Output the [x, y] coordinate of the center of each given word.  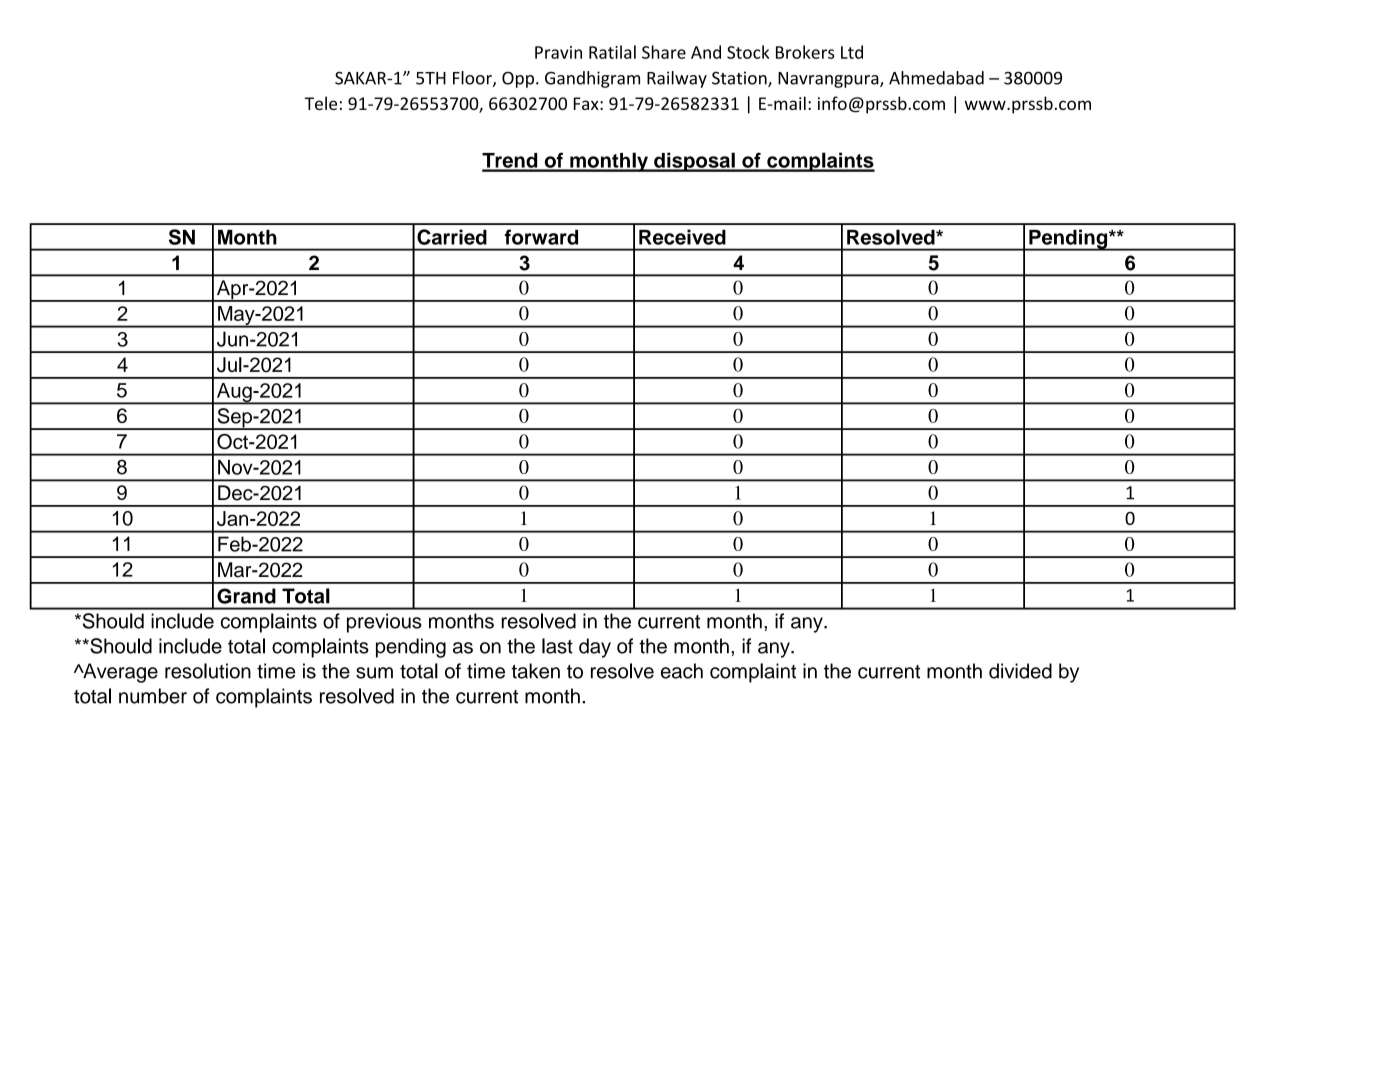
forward [541, 237]
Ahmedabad [936, 78]
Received [682, 237]
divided [1020, 671]
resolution [208, 671]
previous [384, 623]
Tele [321, 103]
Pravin [558, 52]
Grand [246, 596]
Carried [452, 237]
